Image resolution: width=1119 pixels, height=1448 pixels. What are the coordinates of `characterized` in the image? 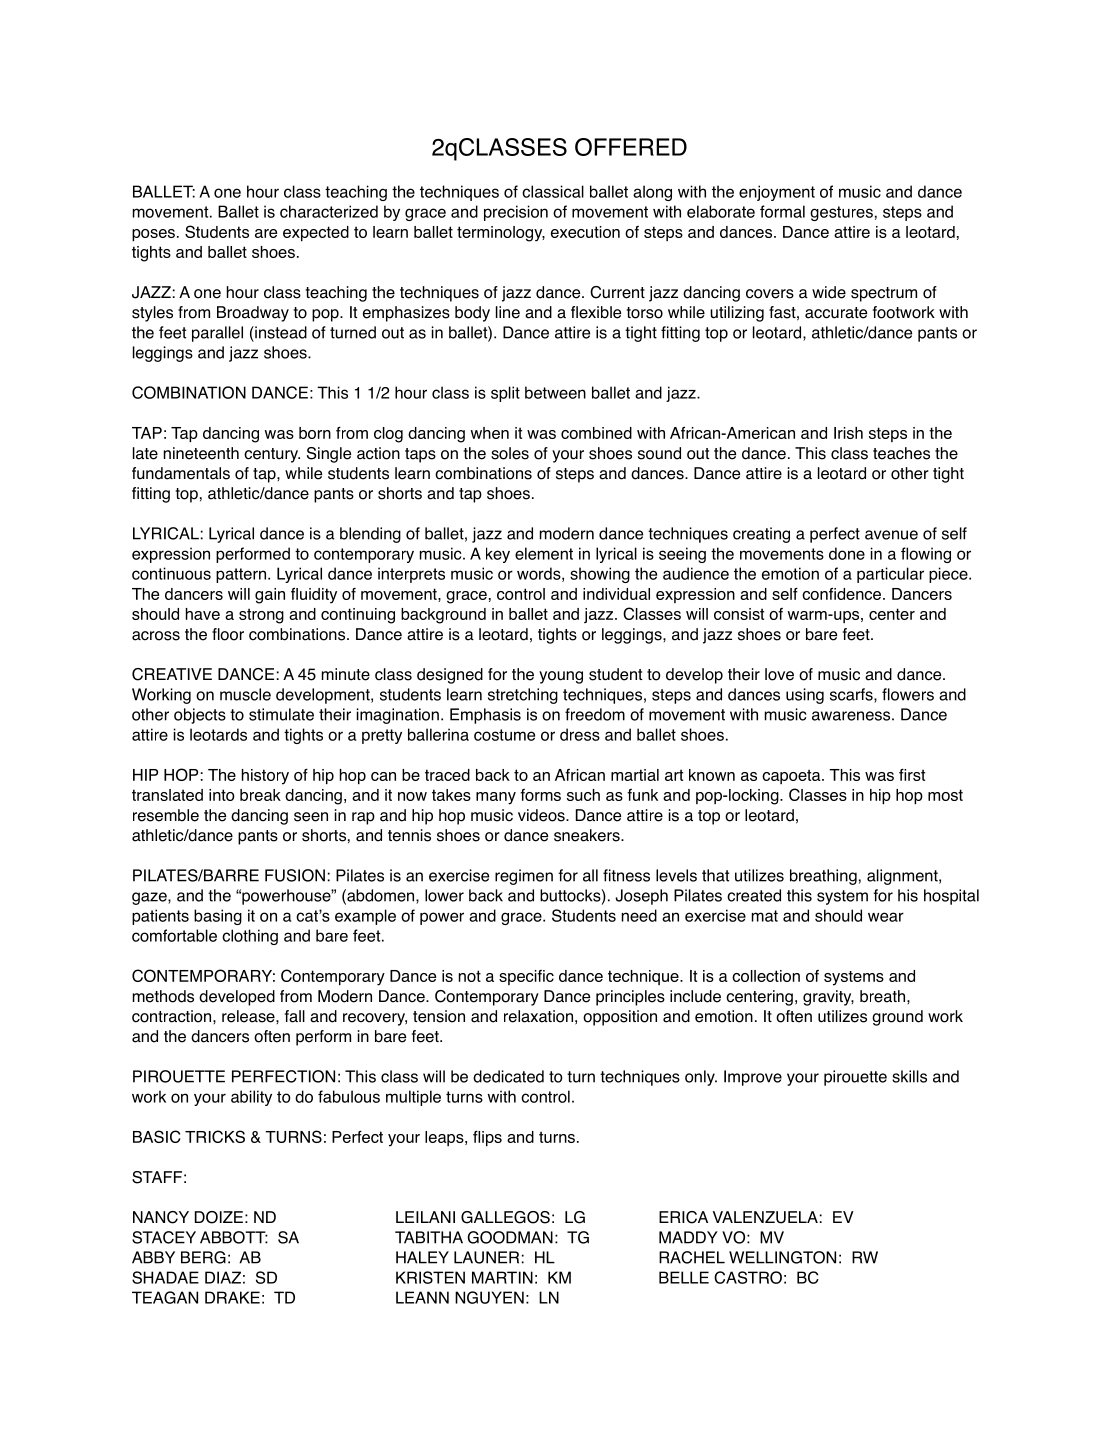 It's located at (329, 211).
